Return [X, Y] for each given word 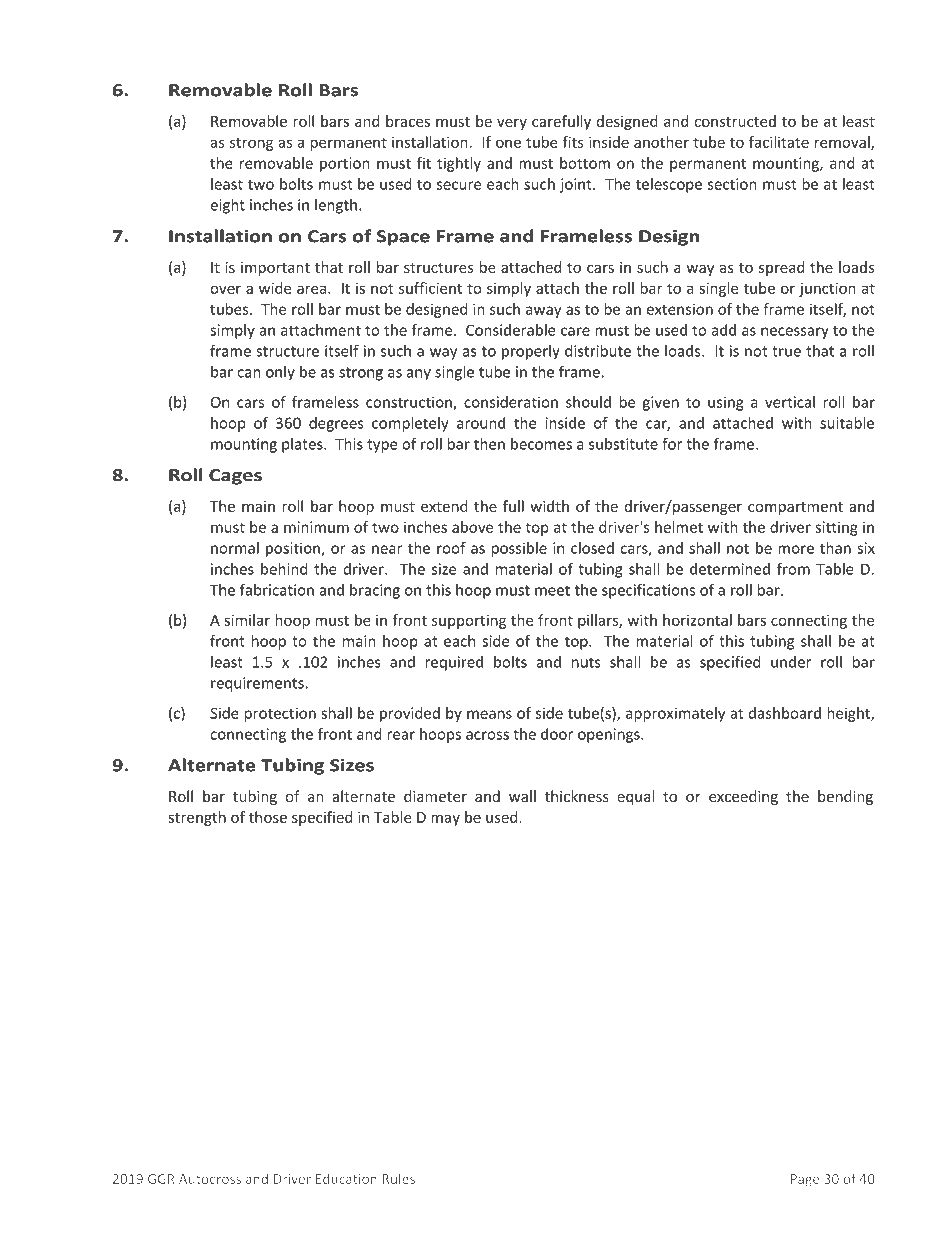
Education [346, 1178]
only [280, 373]
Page [805, 1180]
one [508, 143]
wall [522, 796]
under [791, 662]
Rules [399, 1178]
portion [345, 164]
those [268, 817]
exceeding [743, 797]
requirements [258, 684]
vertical [790, 402]
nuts [586, 662]
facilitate [779, 142]
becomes [541, 444]
